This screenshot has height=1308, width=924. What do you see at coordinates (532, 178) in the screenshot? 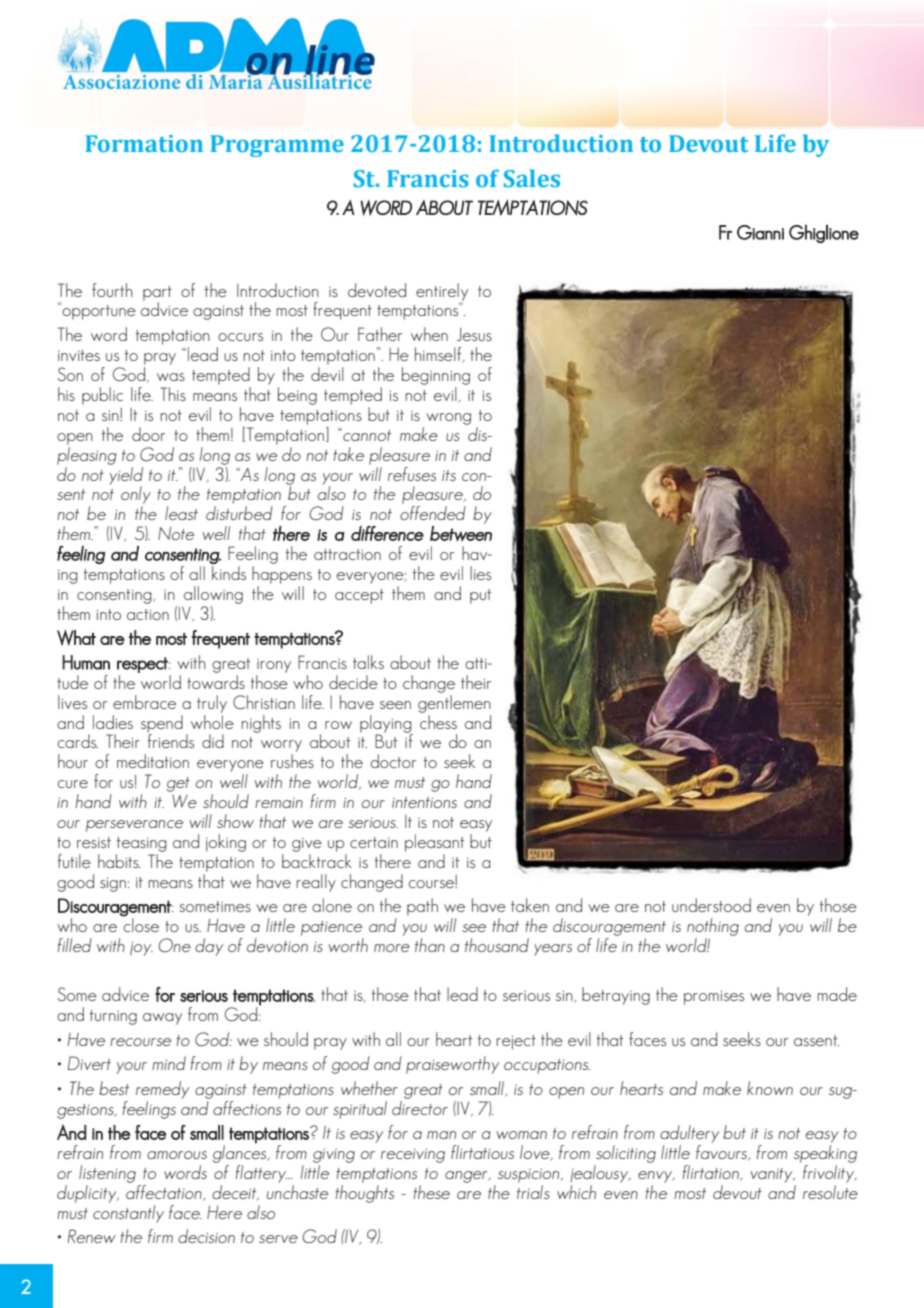
I see `Sales` at bounding box center [532, 178].
